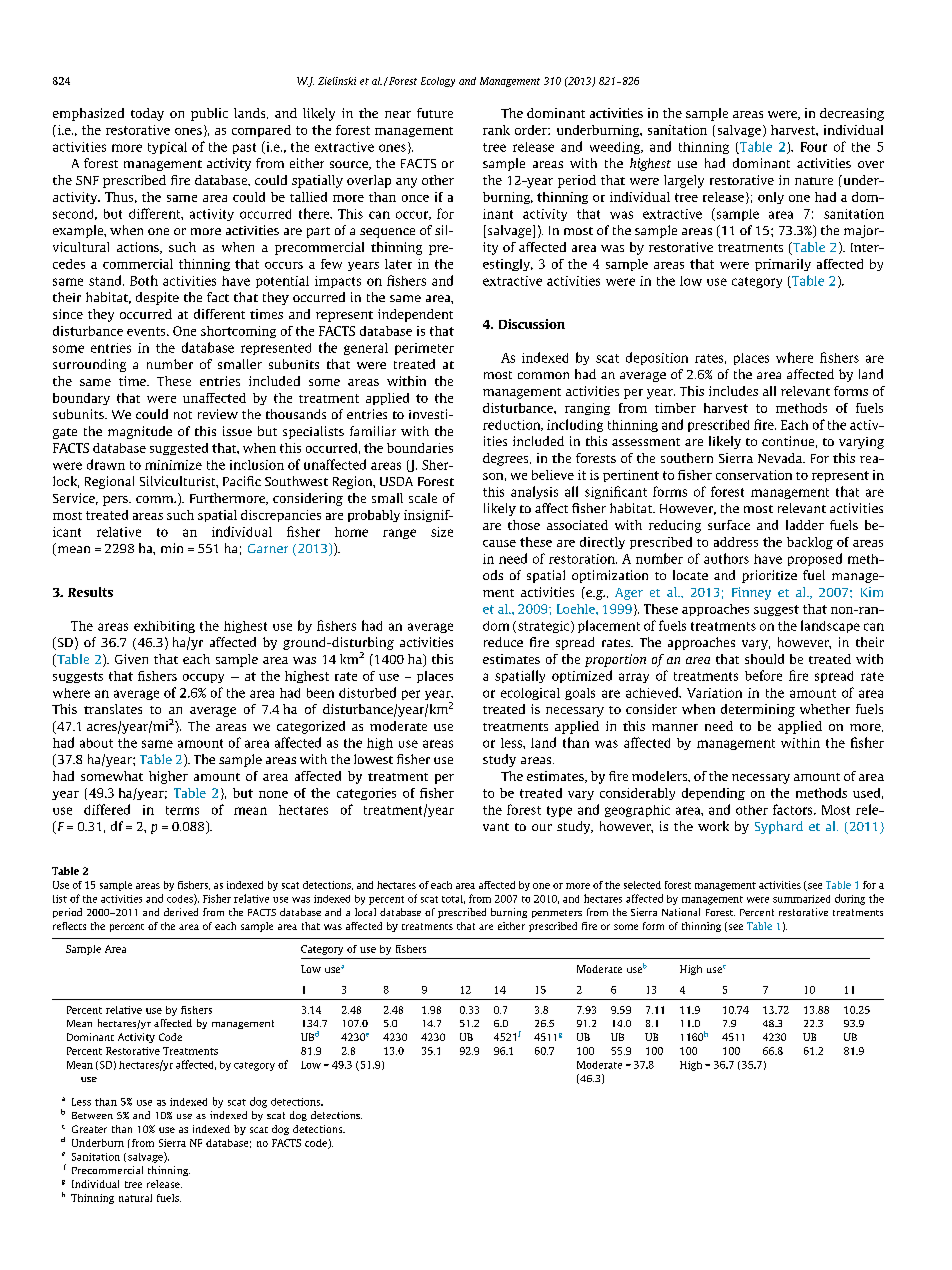 This screenshot has height=1270, width=952. Describe the element at coordinates (135, 1198) in the screenshot. I see `natural` at that location.
